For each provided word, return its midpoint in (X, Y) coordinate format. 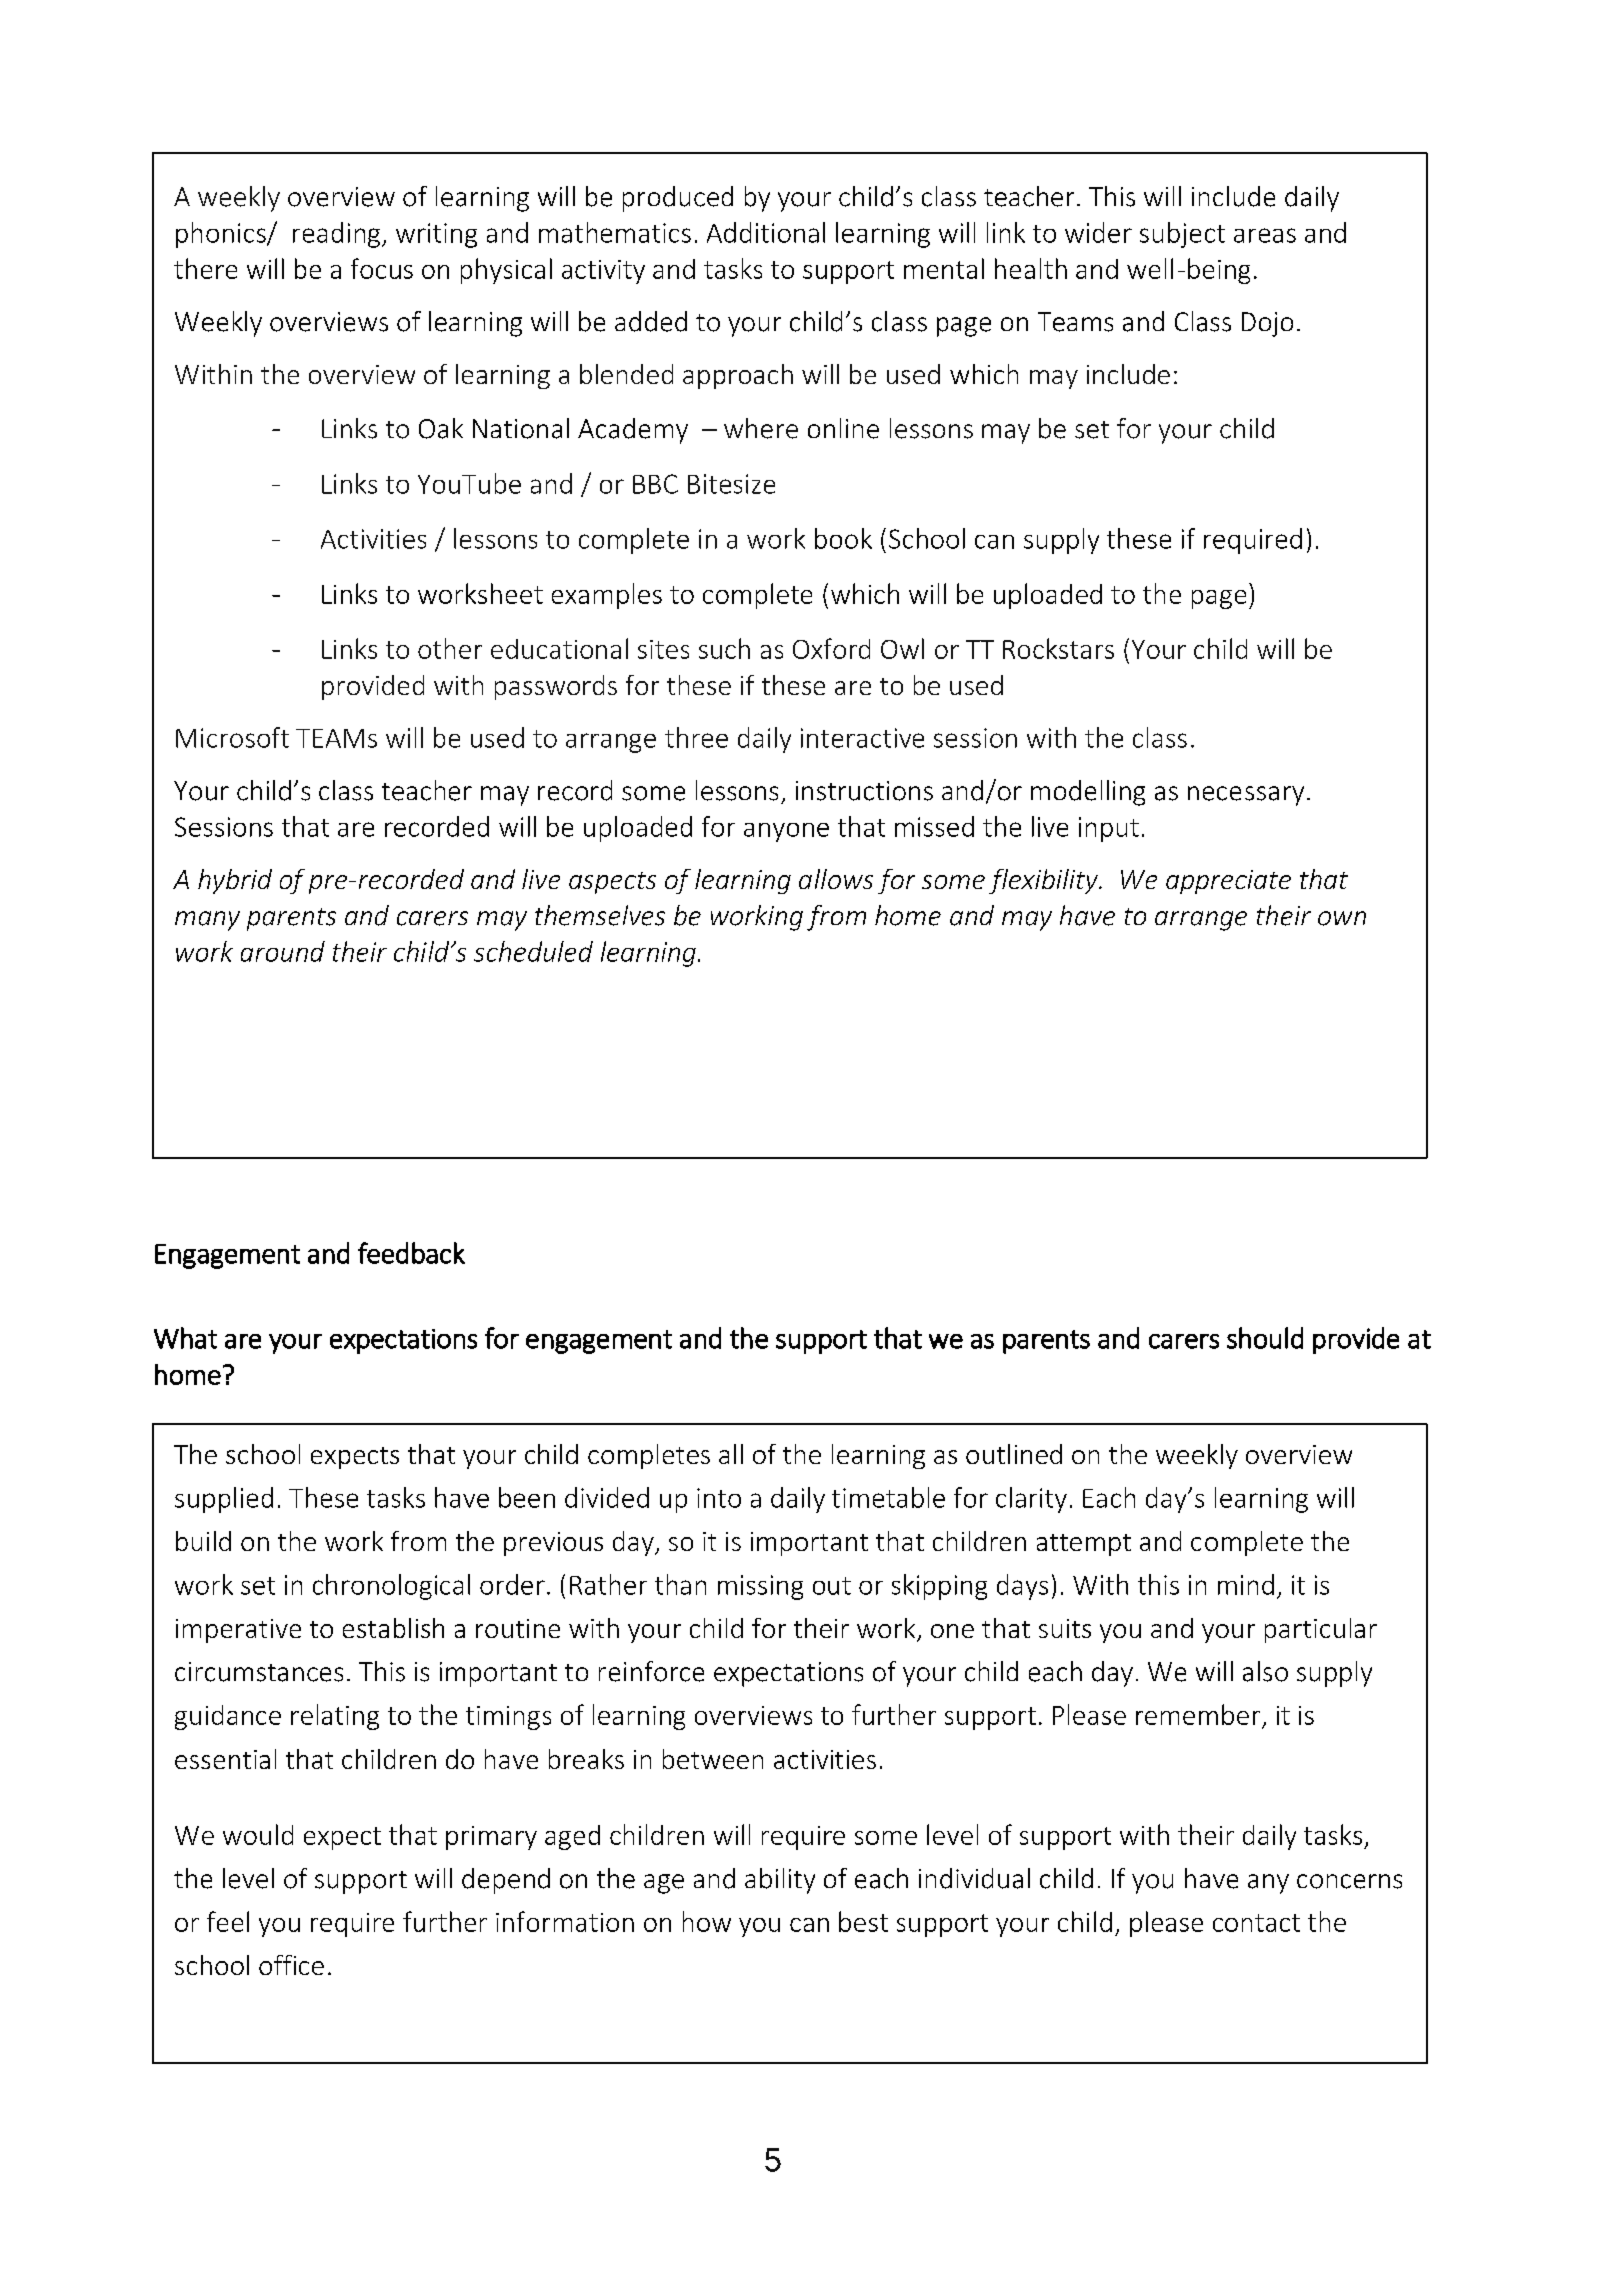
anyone (786, 832)
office (291, 1965)
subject (1182, 235)
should (1265, 1338)
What (185, 1338)
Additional (766, 232)
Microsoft (232, 737)
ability (780, 1881)
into (719, 1498)
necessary (1246, 796)
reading (338, 235)
